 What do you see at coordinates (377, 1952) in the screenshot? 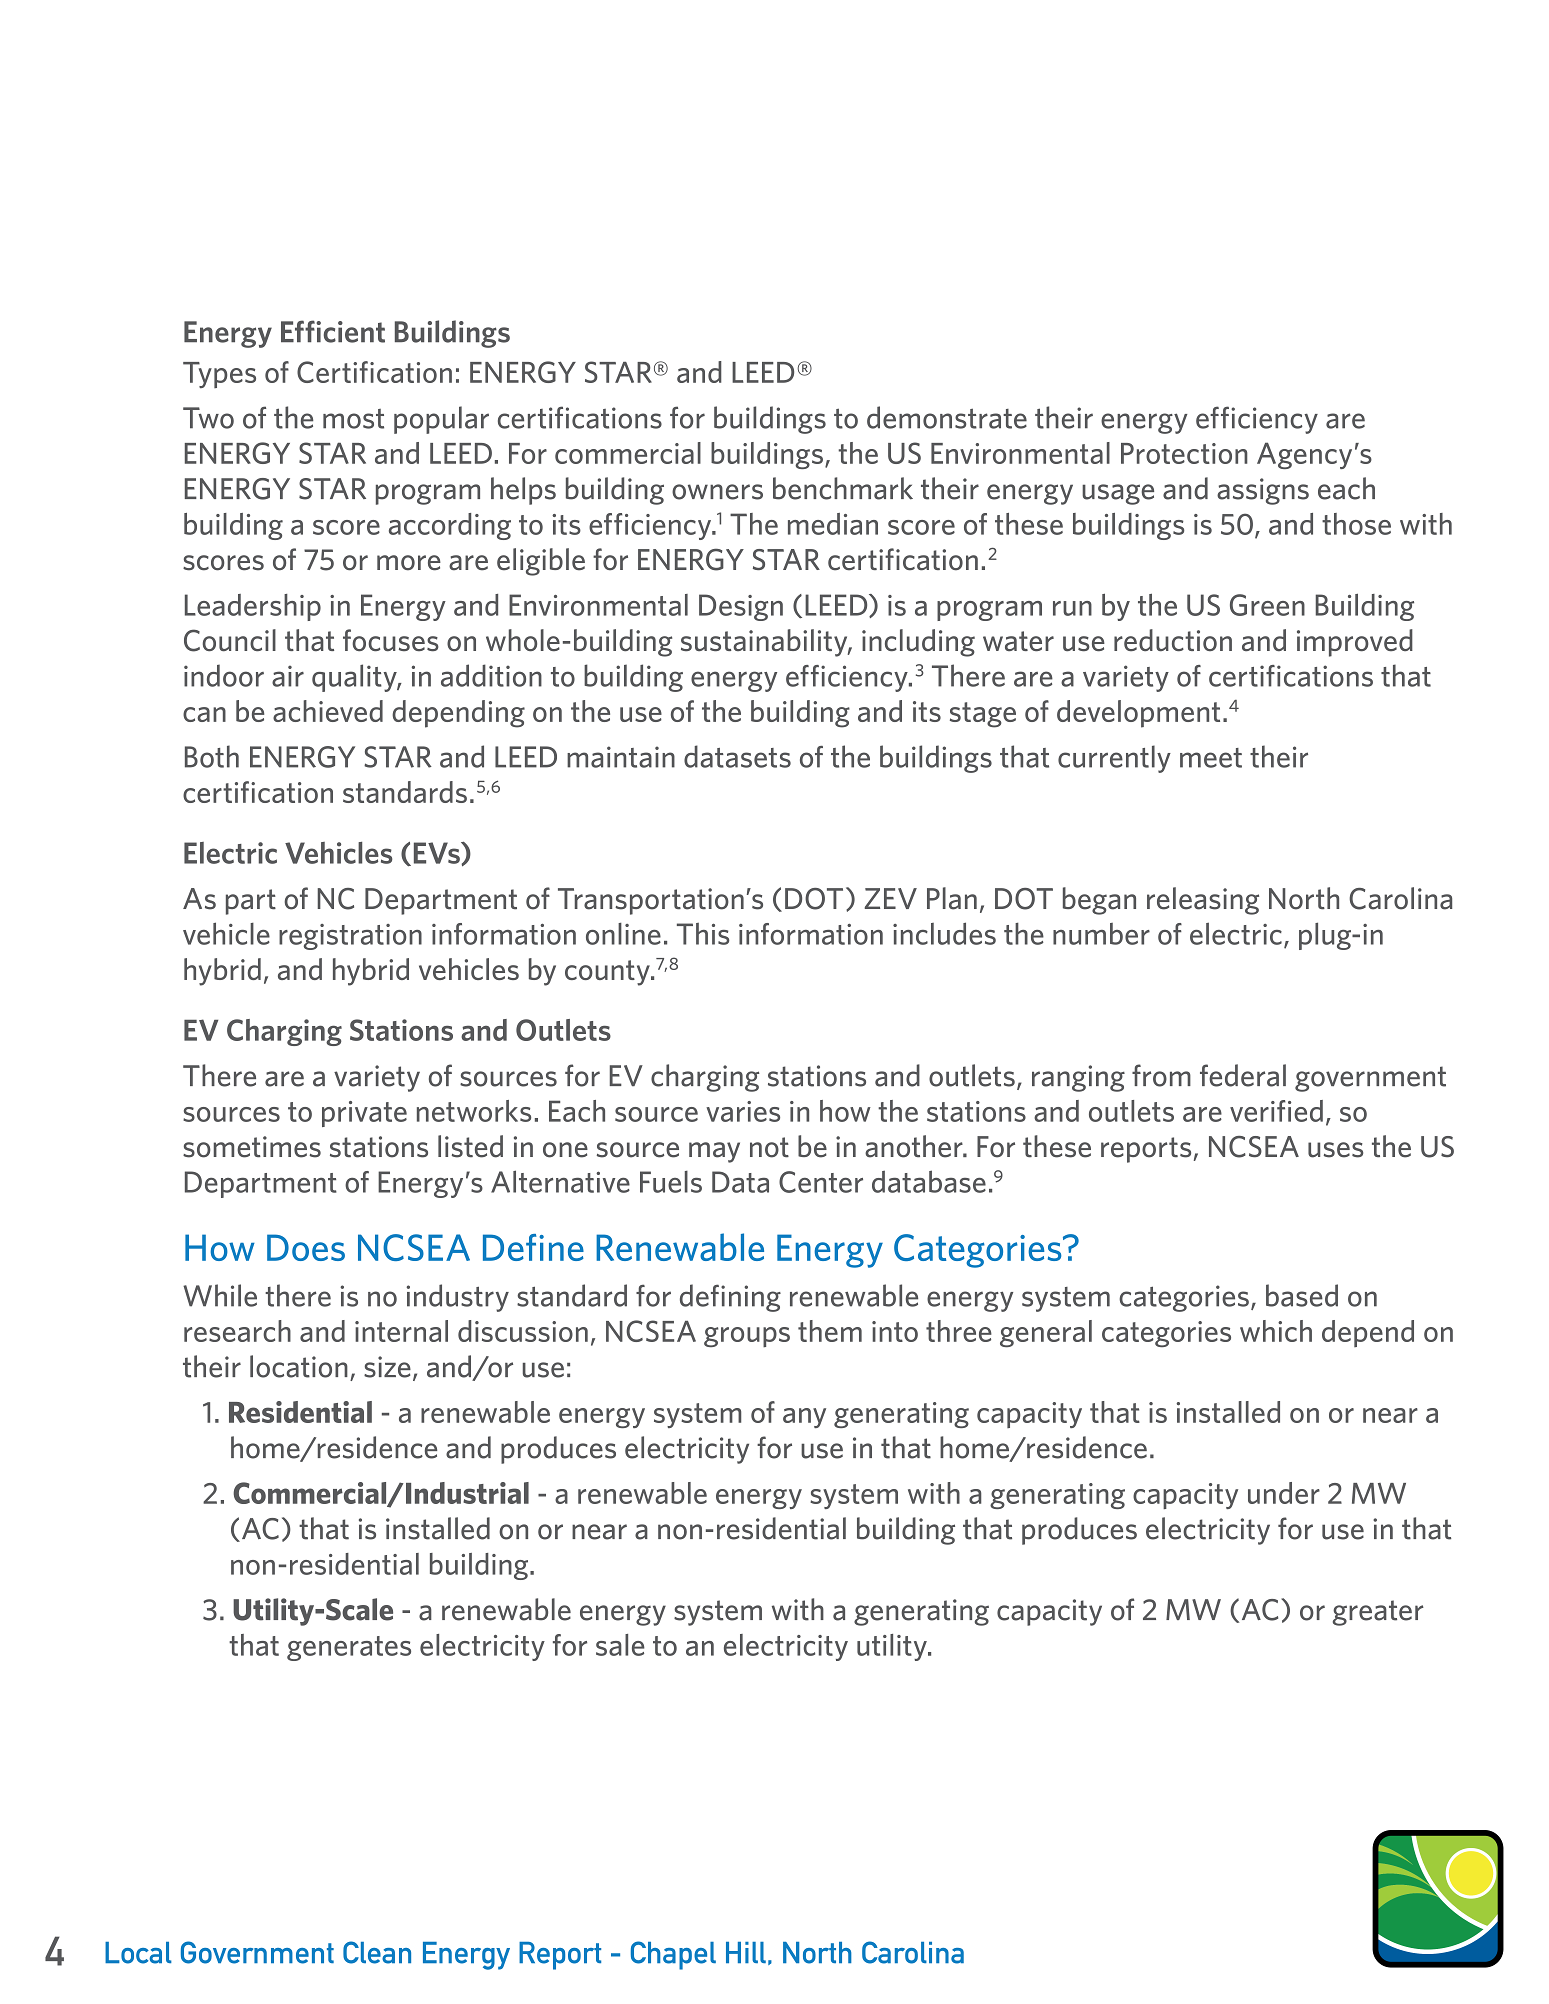
I see `Clean` at bounding box center [377, 1952].
